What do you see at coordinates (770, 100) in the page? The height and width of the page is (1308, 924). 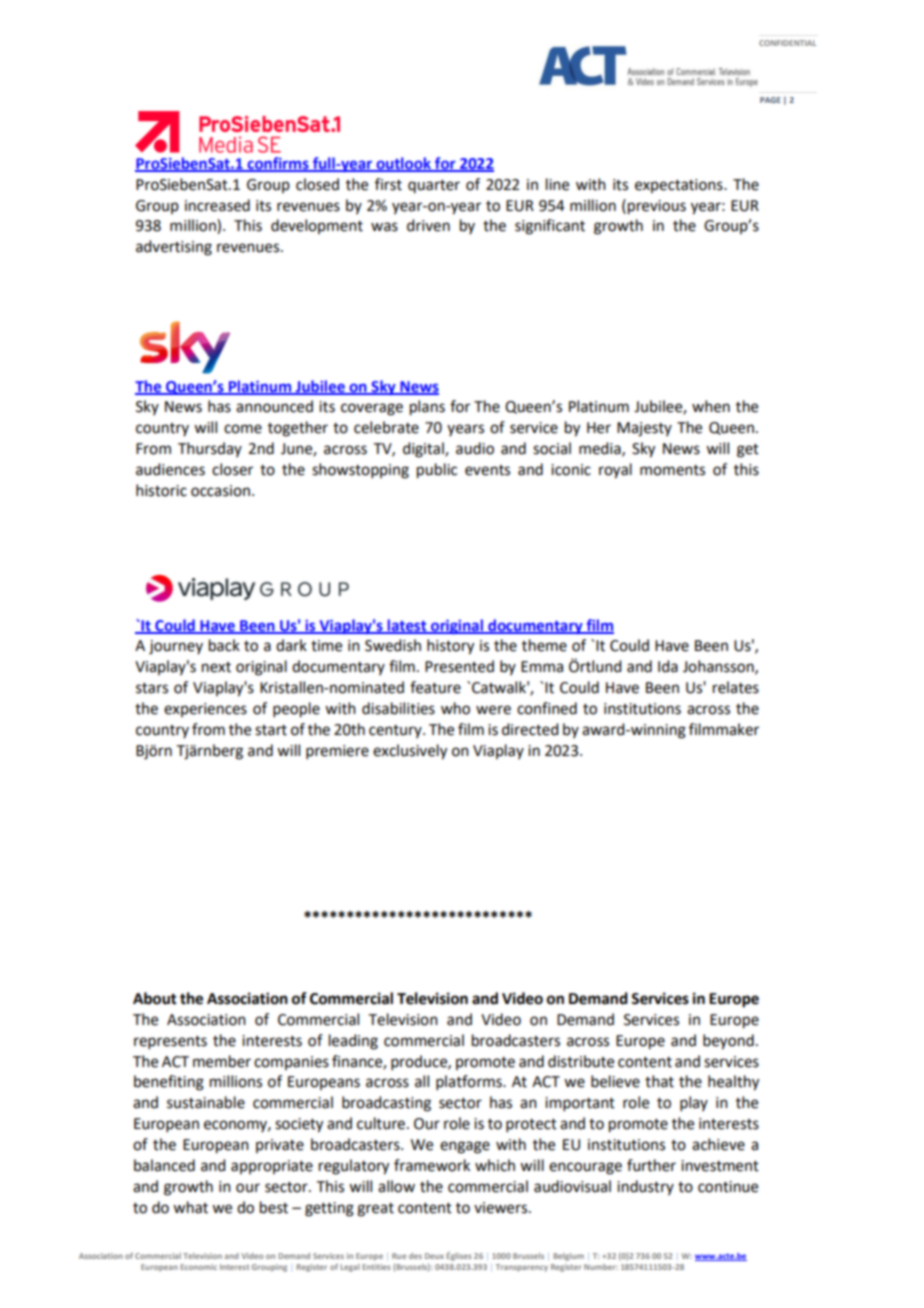 I see `PAGE` at bounding box center [770, 100].
